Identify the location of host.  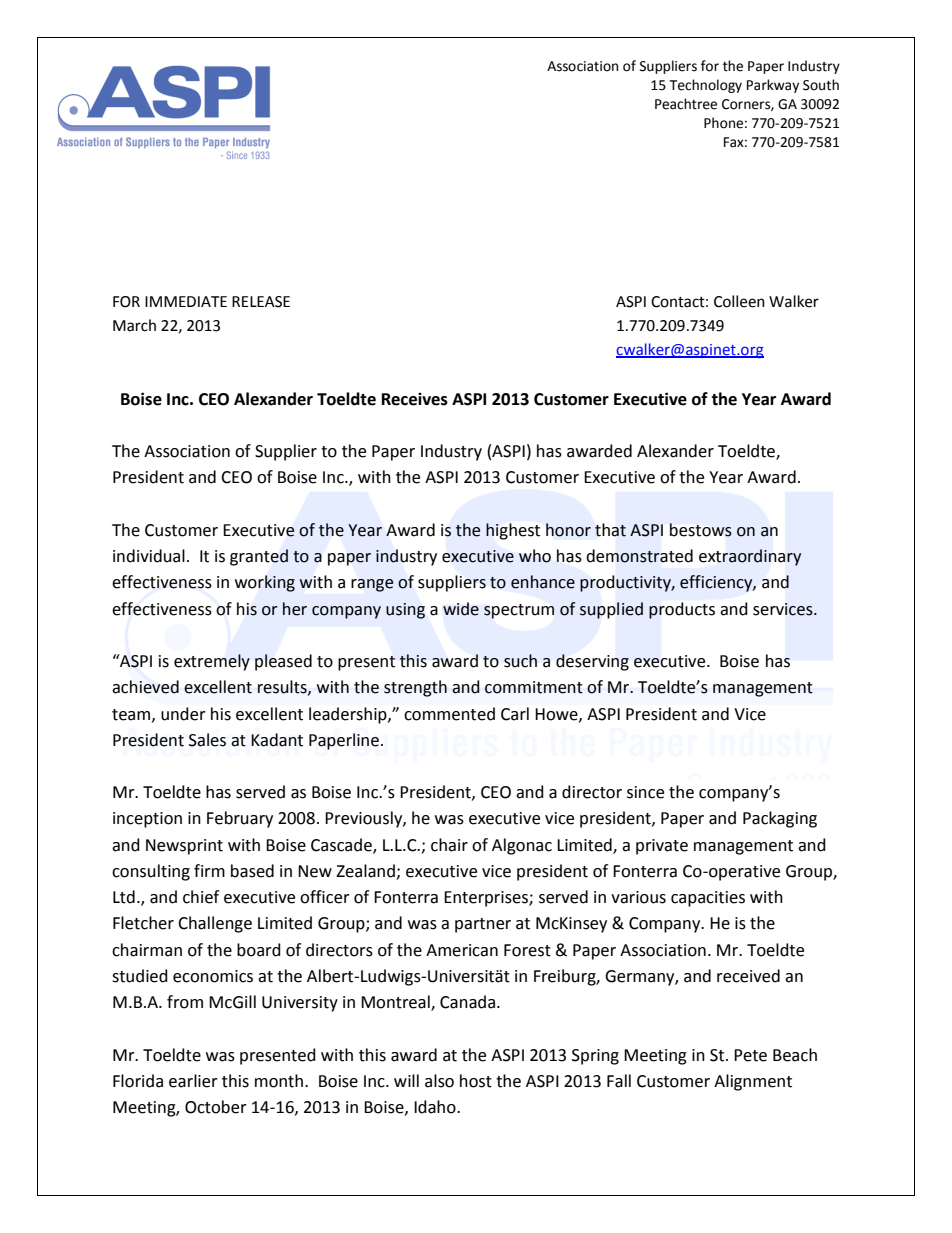
(476, 1081).
